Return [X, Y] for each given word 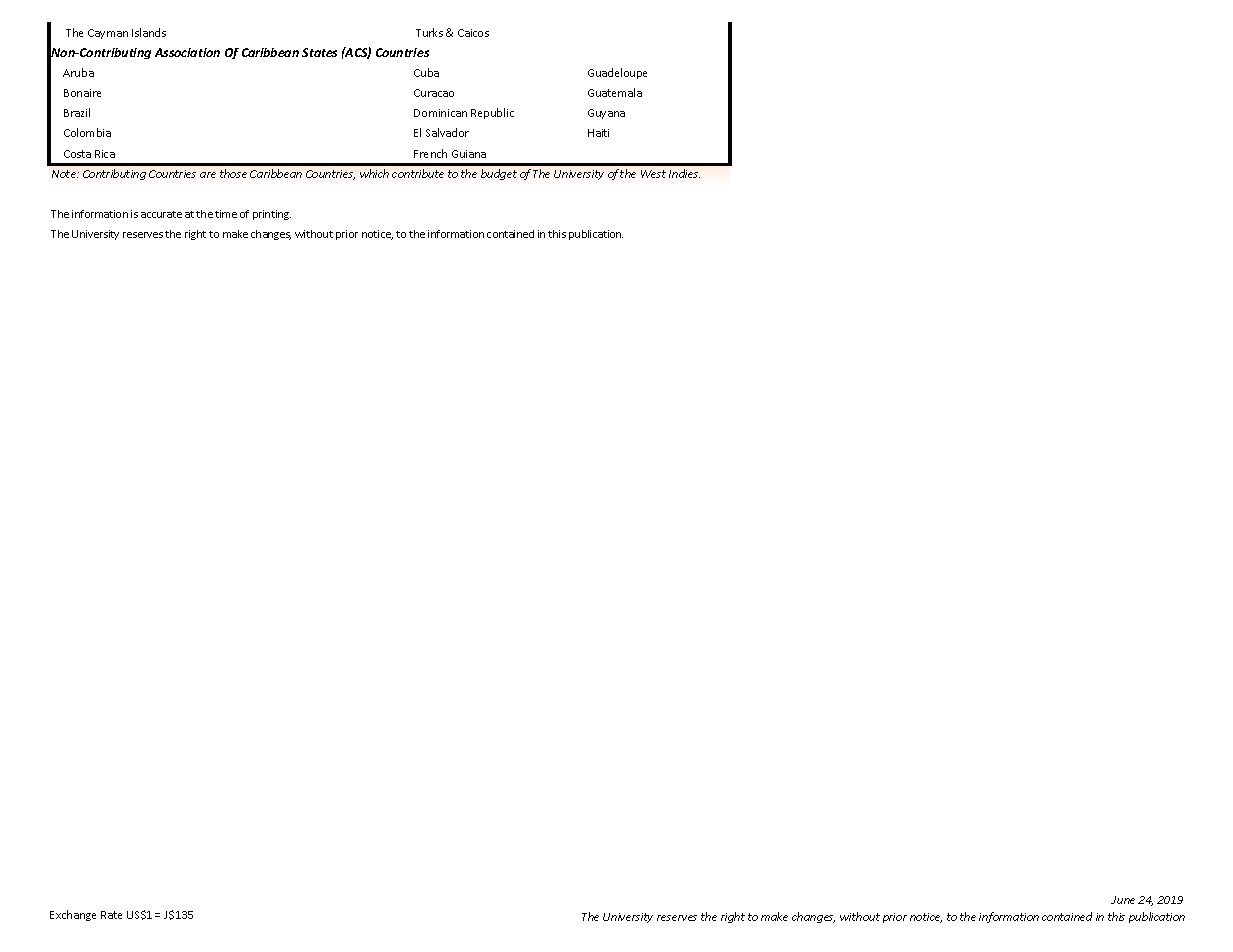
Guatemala [615, 92]
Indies [684, 173]
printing [272, 215]
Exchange [73, 915]
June [1123, 900]
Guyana [606, 114]
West [653, 174]
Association [187, 52]
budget [499, 174]
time [226, 214]
